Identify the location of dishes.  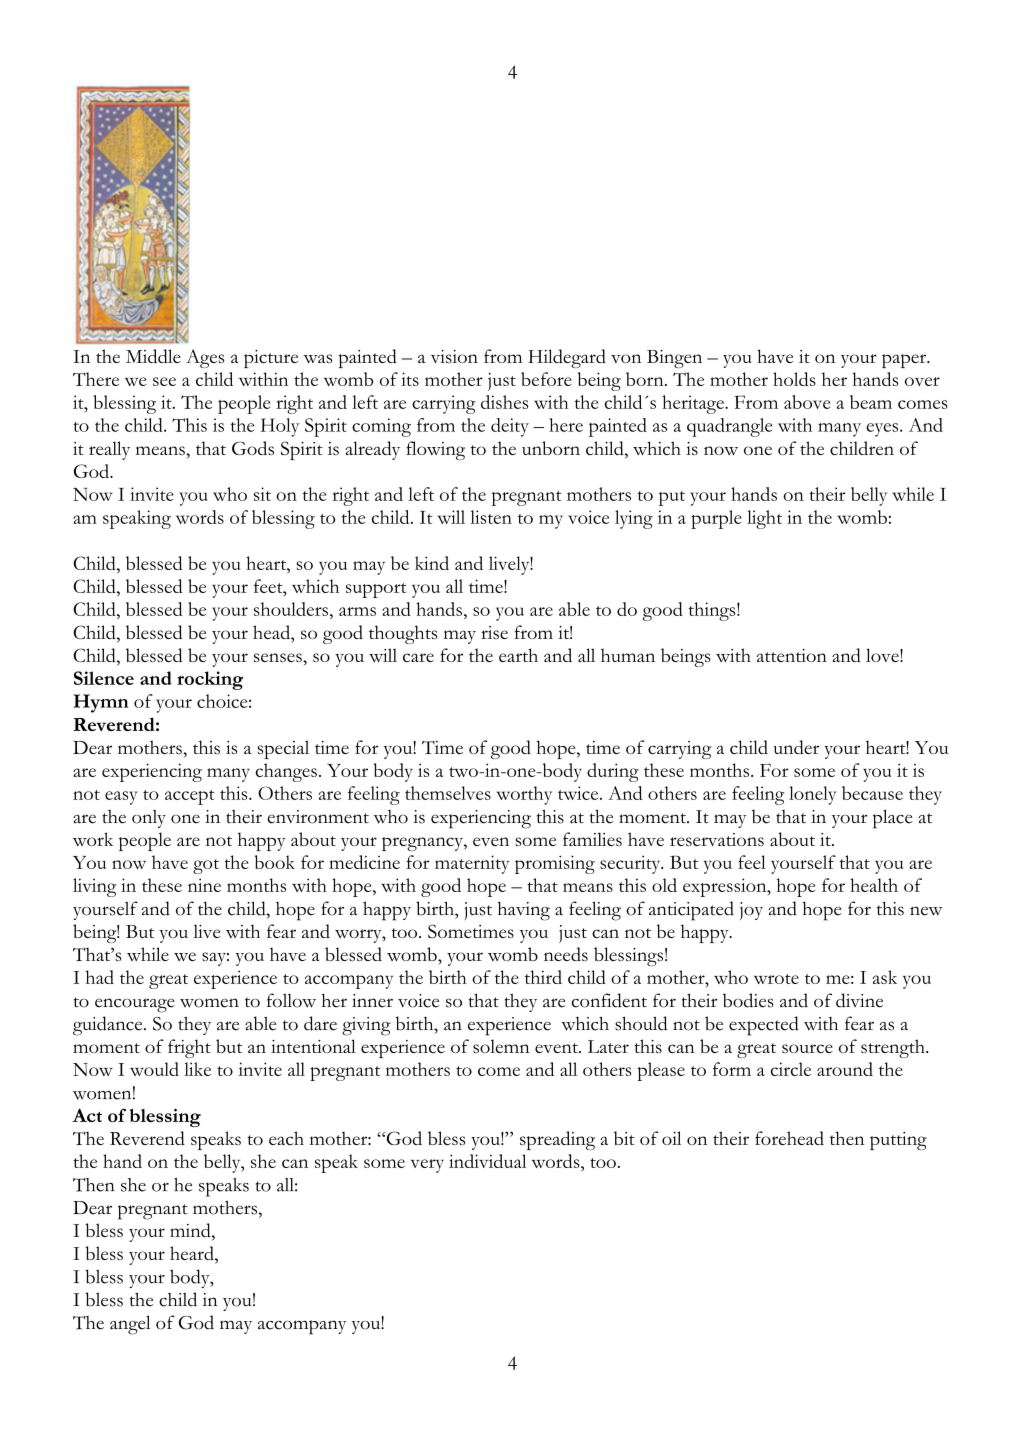
(504, 402).
